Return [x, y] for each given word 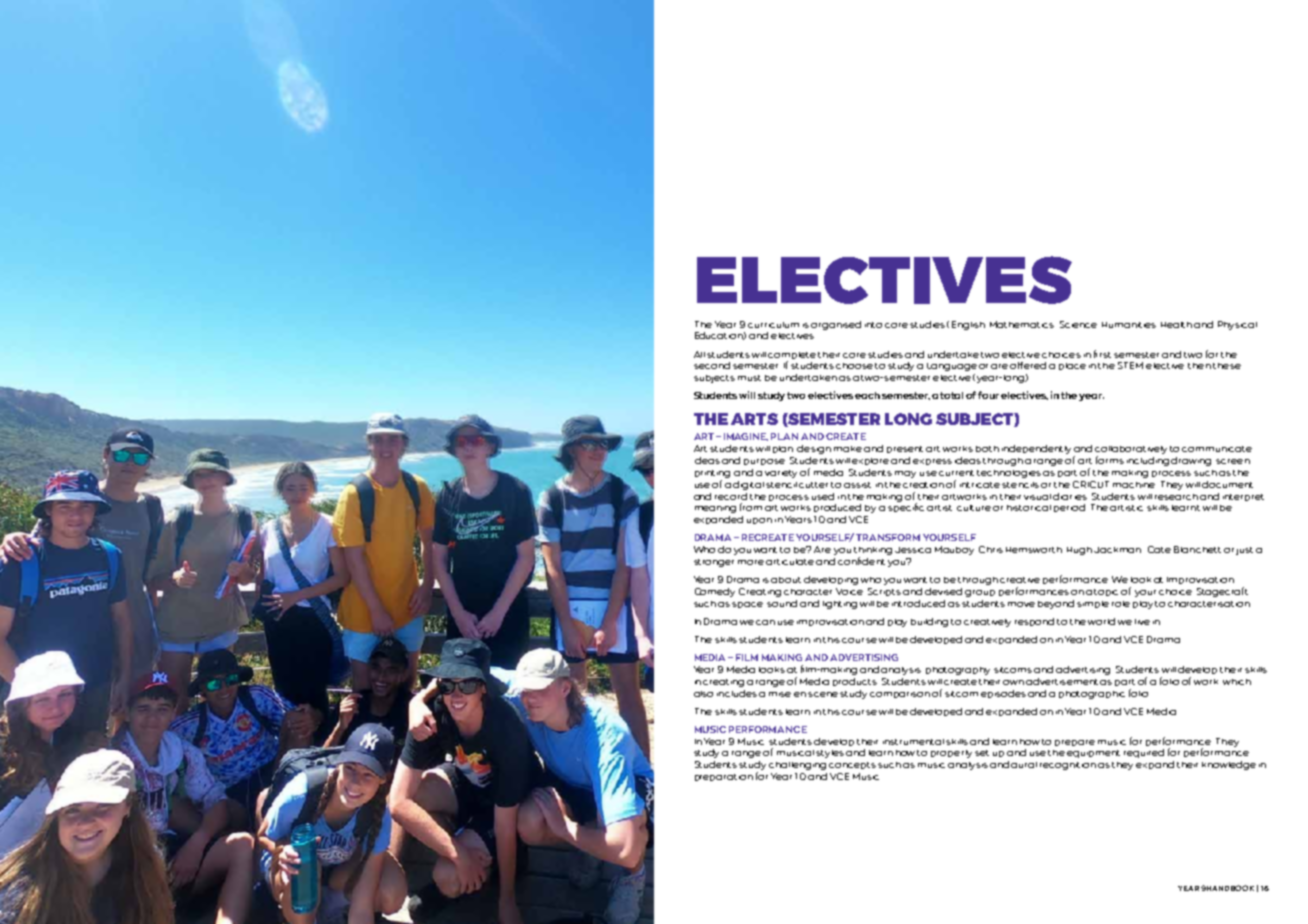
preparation [724, 777]
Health [1176, 325]
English [968, 325]
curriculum [773, 325]
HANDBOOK [1230, 888]
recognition [1068, 766]
